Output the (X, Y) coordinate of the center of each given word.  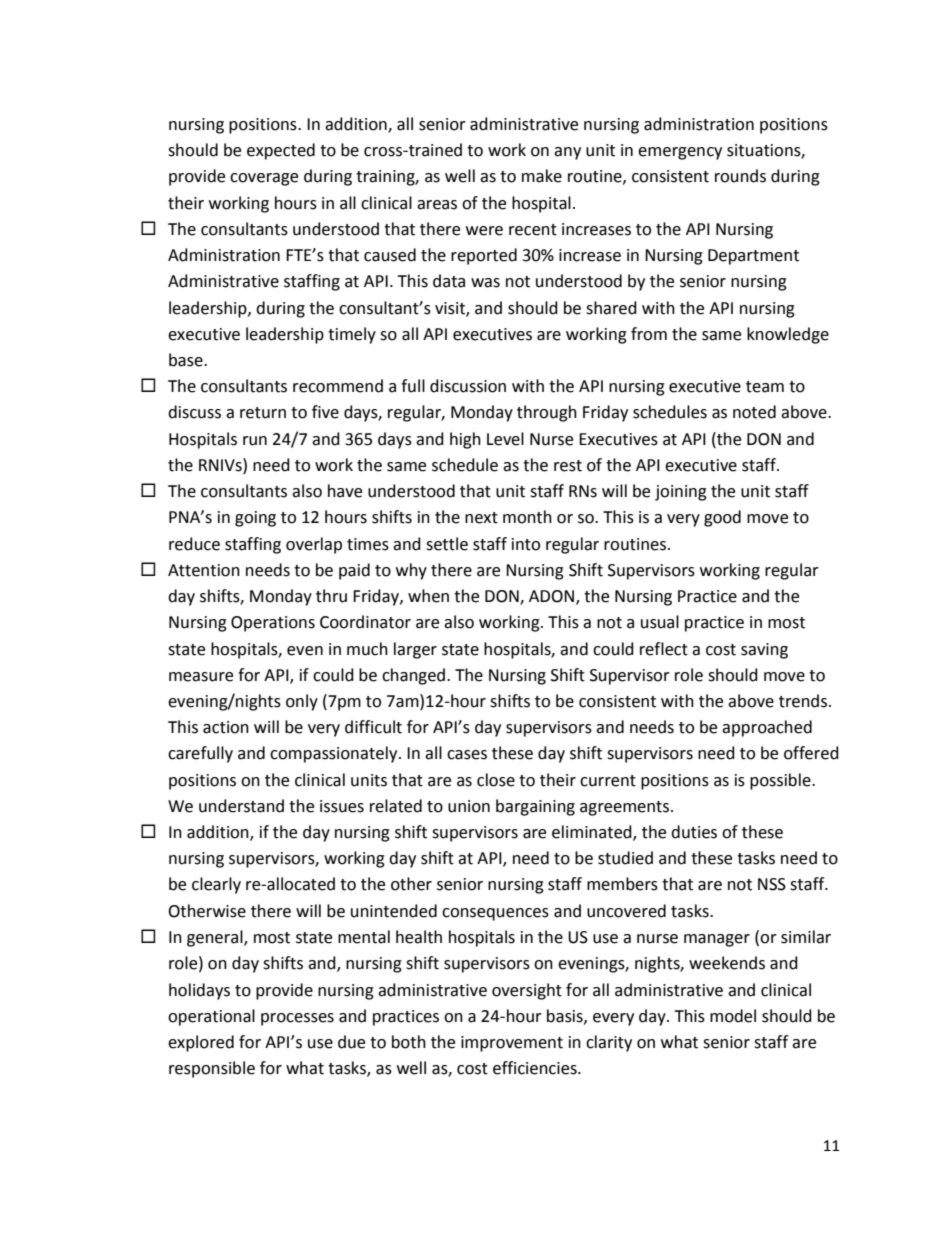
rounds (740, 176)
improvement (512, 1044)
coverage (264, 179)
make (542, 176)
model (733, 1016)
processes (297, 1019)
